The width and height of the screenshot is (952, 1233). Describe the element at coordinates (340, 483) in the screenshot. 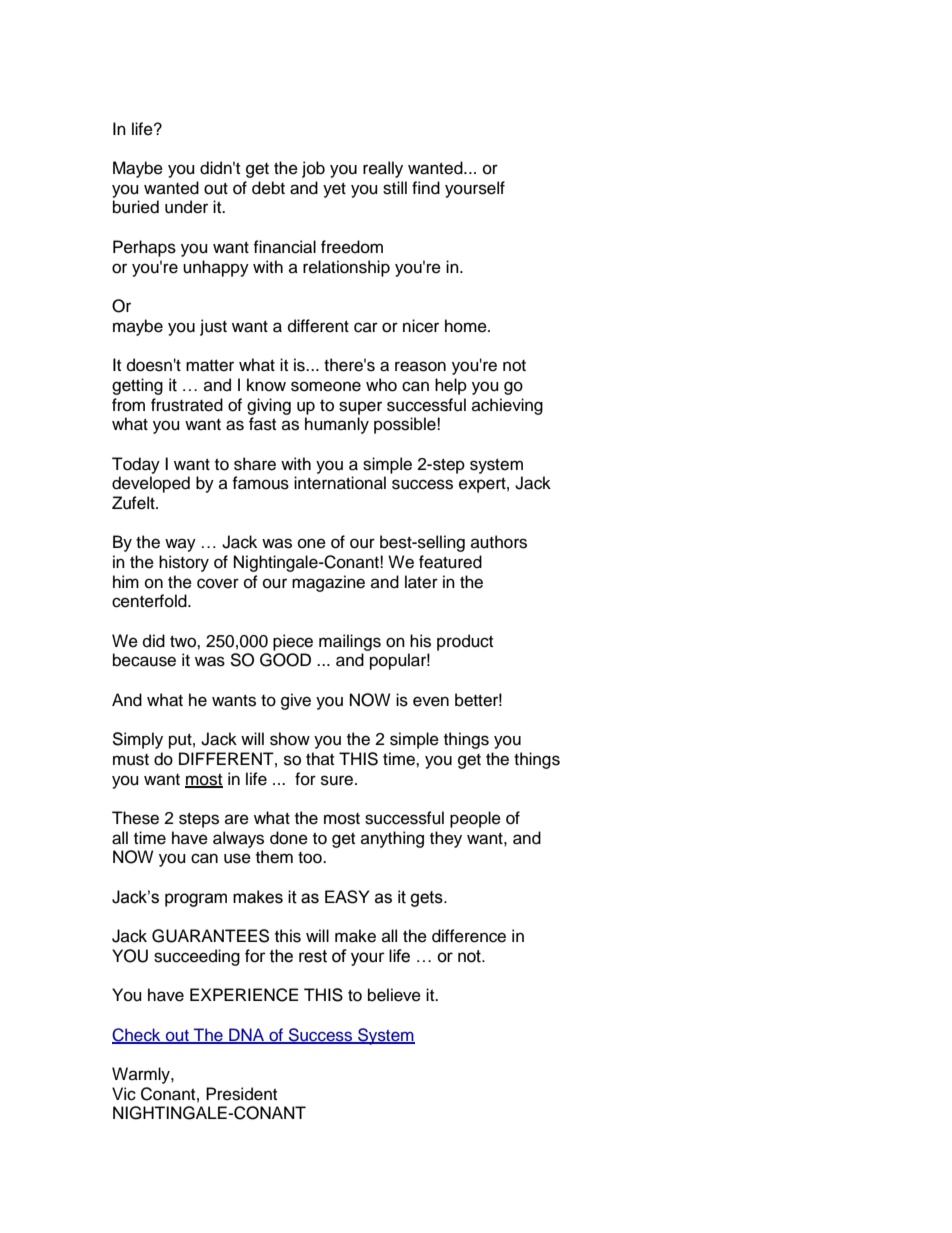

I see `international` at that location.
